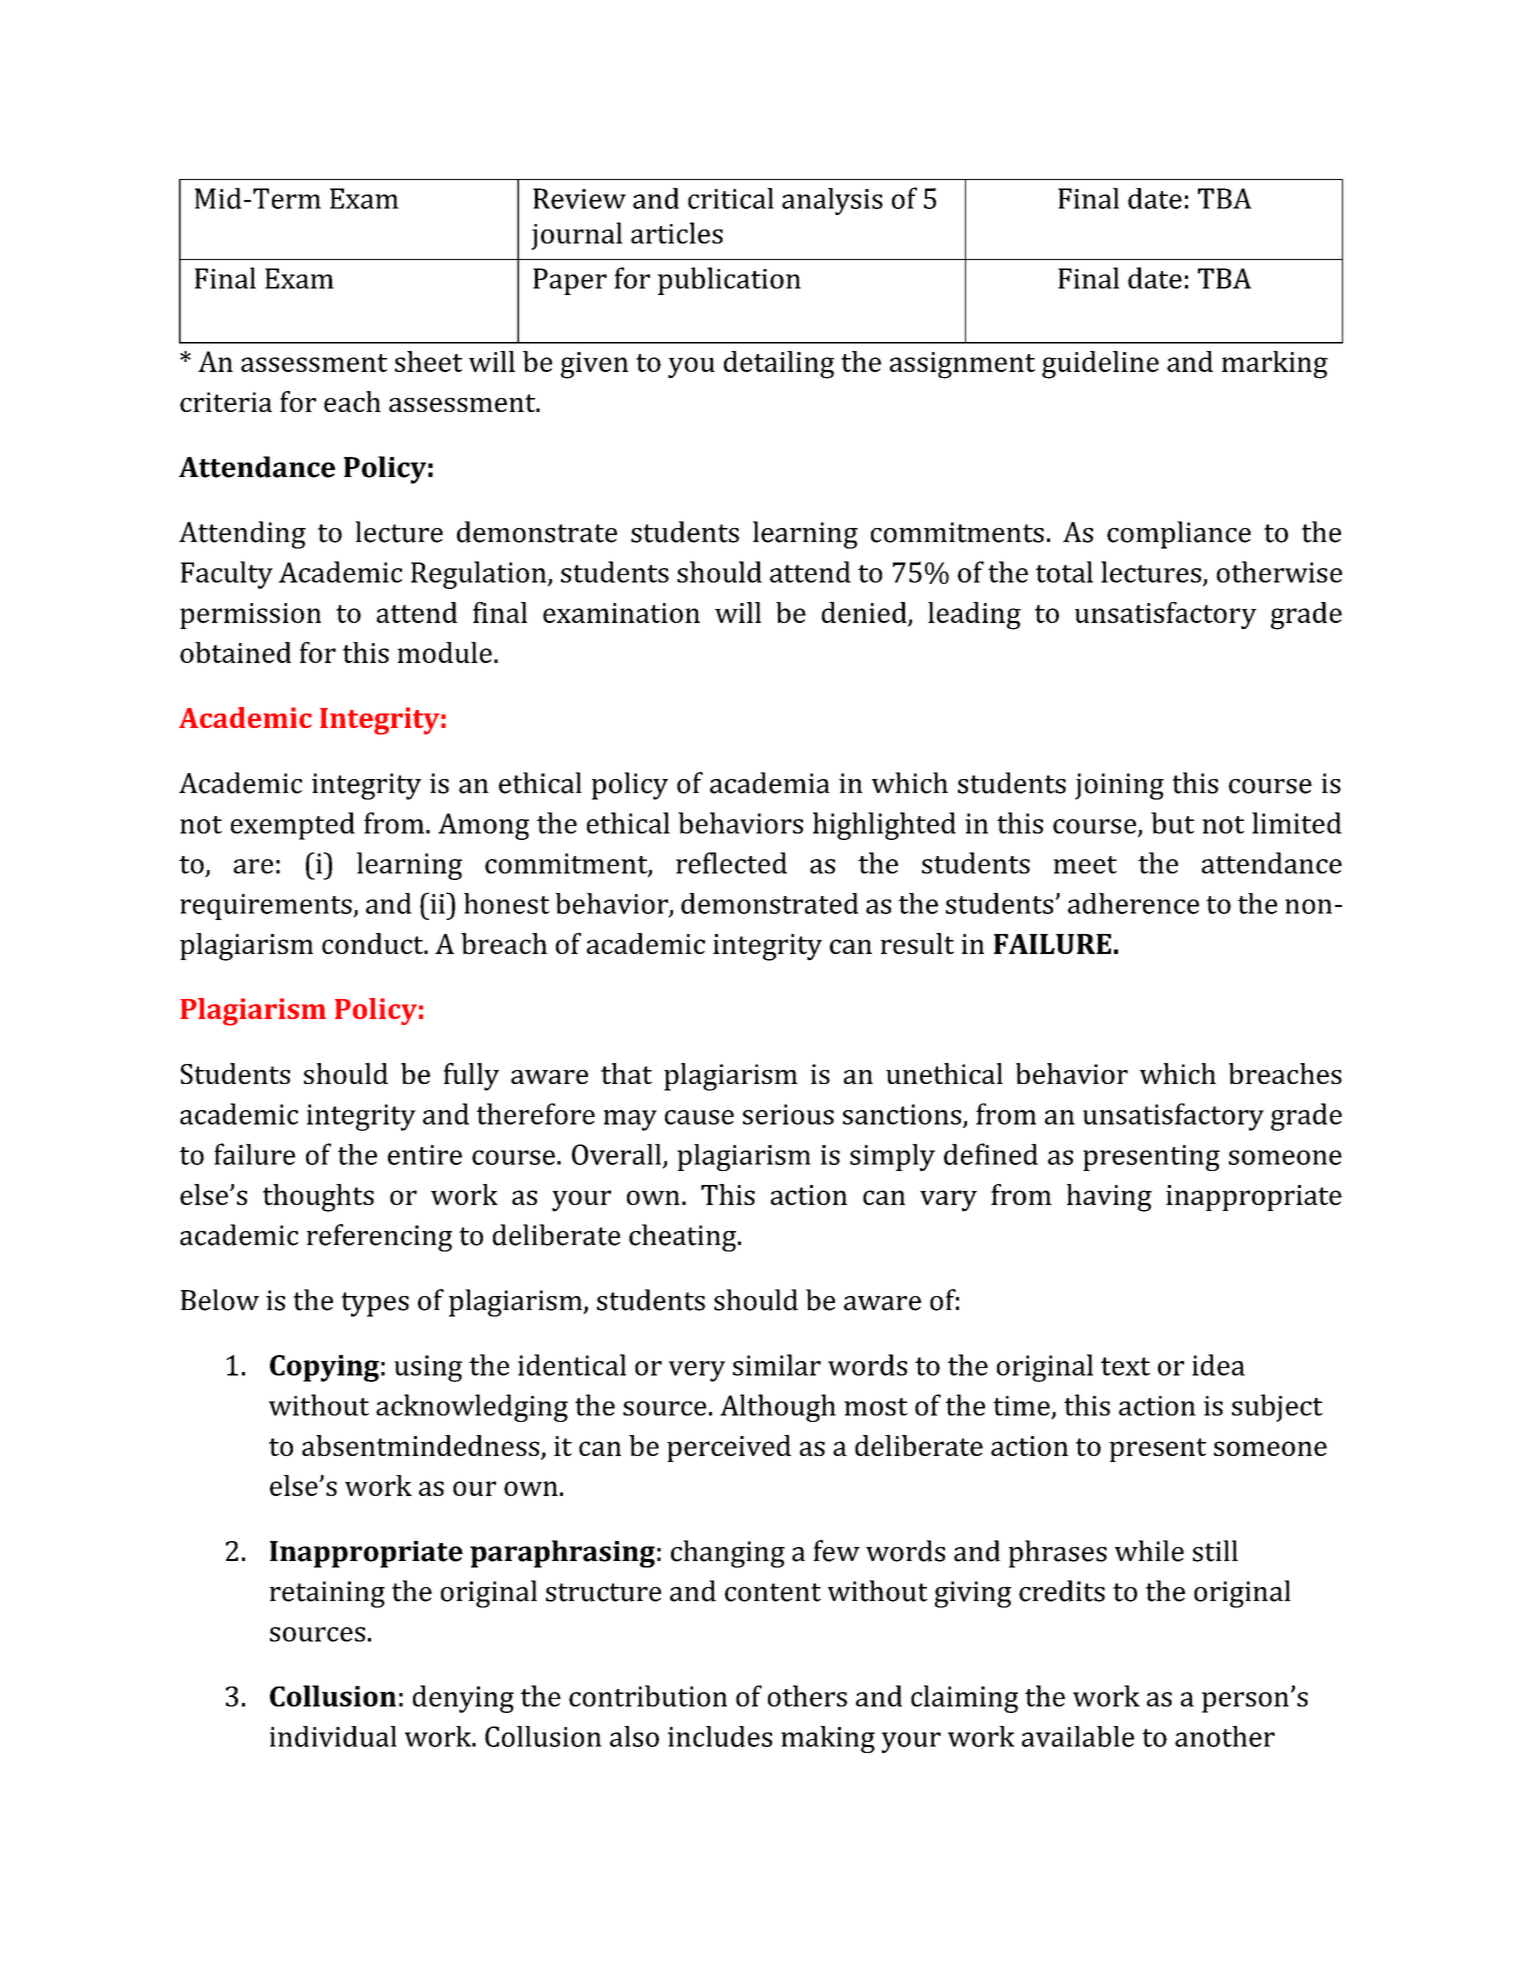  What do you see at coordinates (777, 1365) in the image?
I see `similar` at bounding box center [777, 1365].
